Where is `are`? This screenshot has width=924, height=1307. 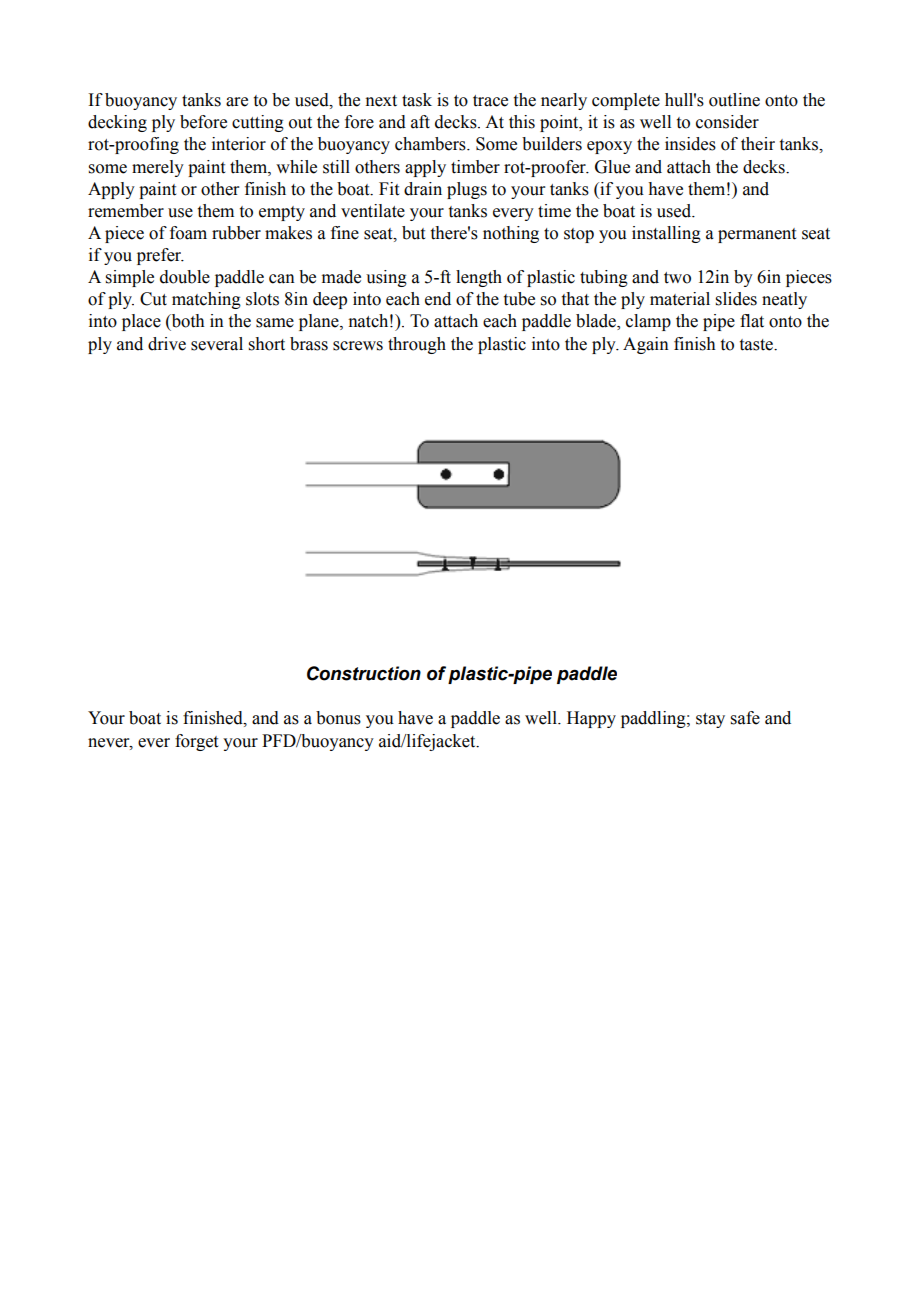
are is located at coordinates (237, 102).
